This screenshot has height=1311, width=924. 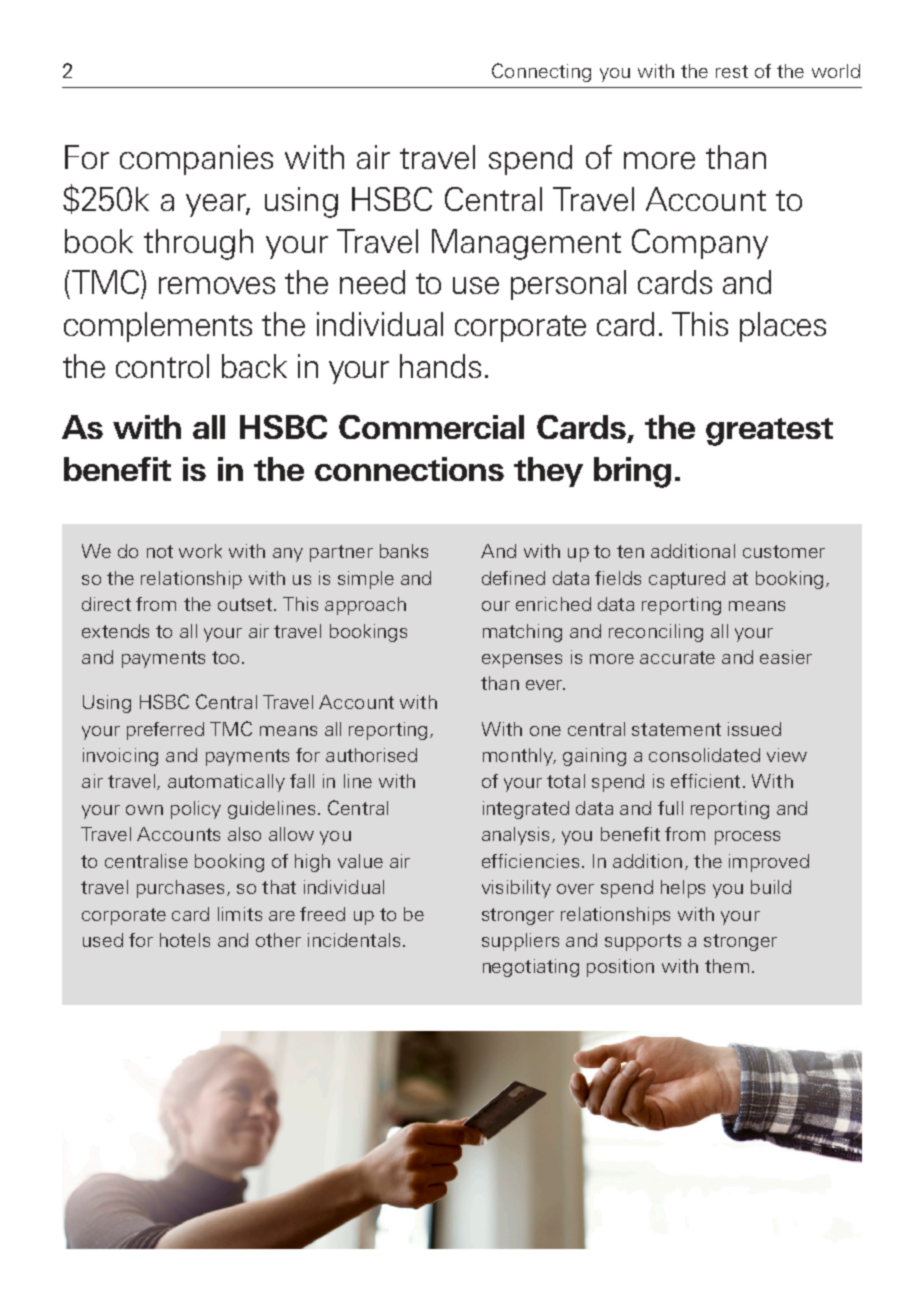 What do you see at coordinates (784, 551) in the screenshot?
I see `customer` at bounding box center [784, 551].
